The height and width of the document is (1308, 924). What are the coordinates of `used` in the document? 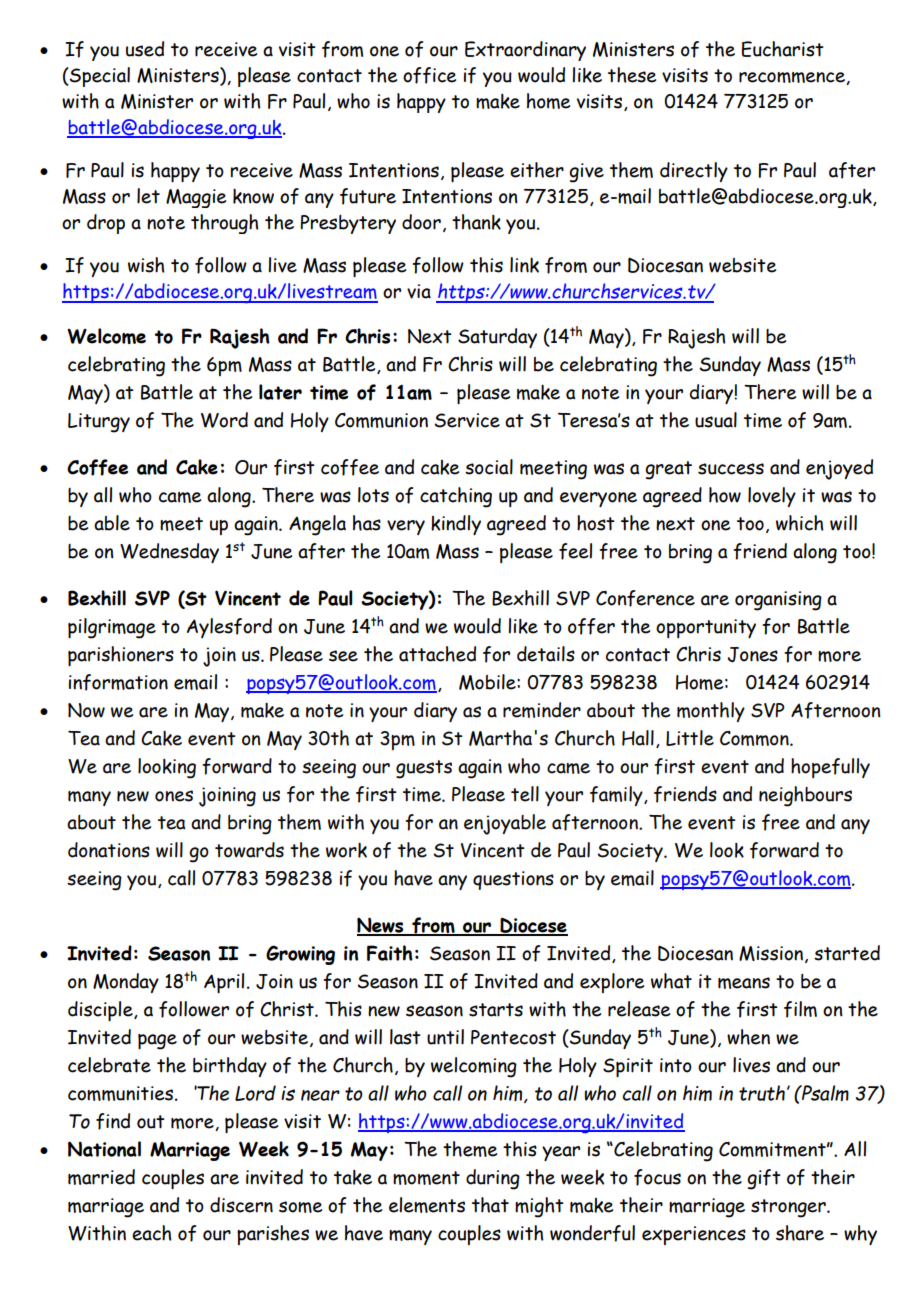 It's located at (145, 49).
